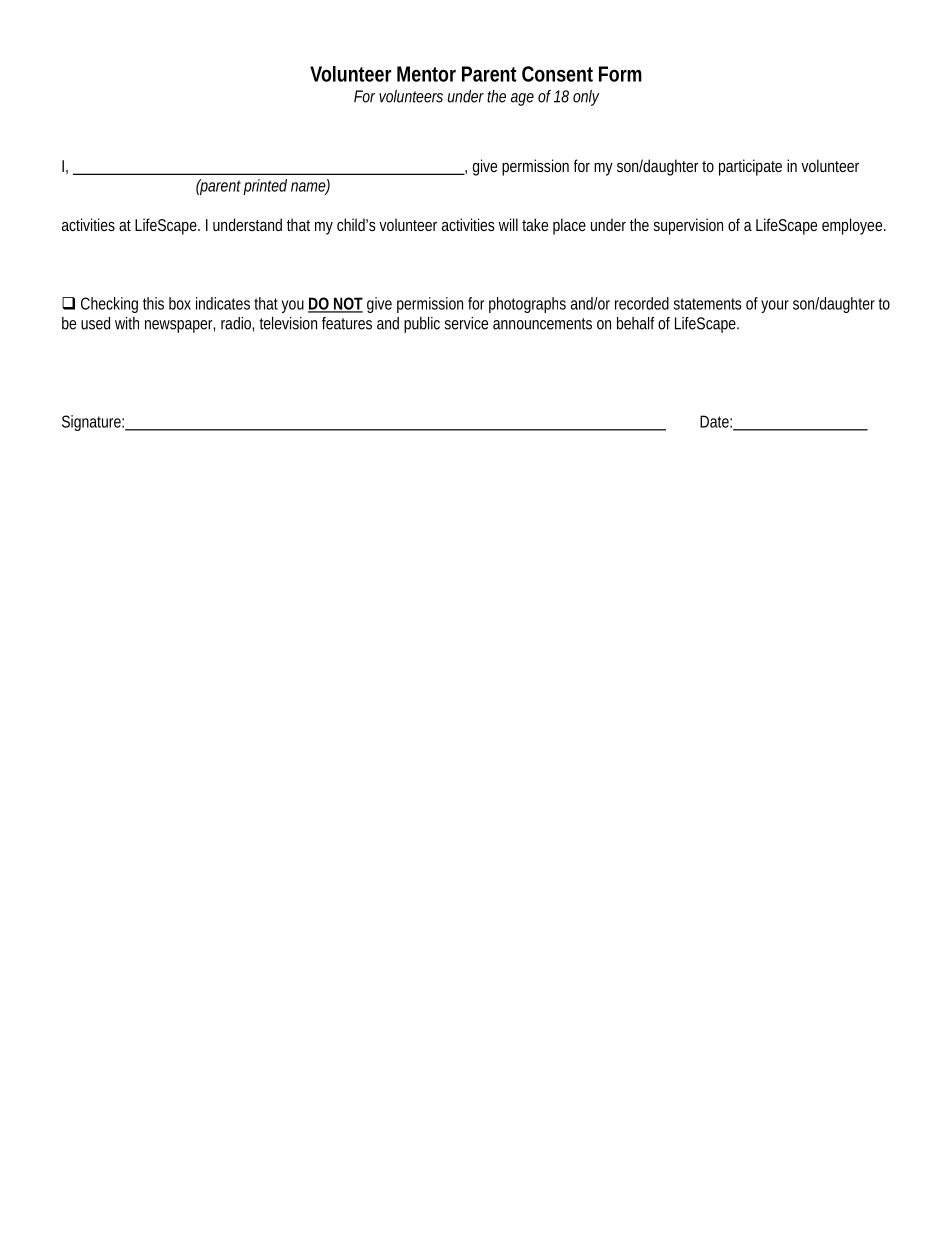 This image has width=952, height=1233. Describe the element at coordinates (620, 74) in the image. I see `Form` at that location.
